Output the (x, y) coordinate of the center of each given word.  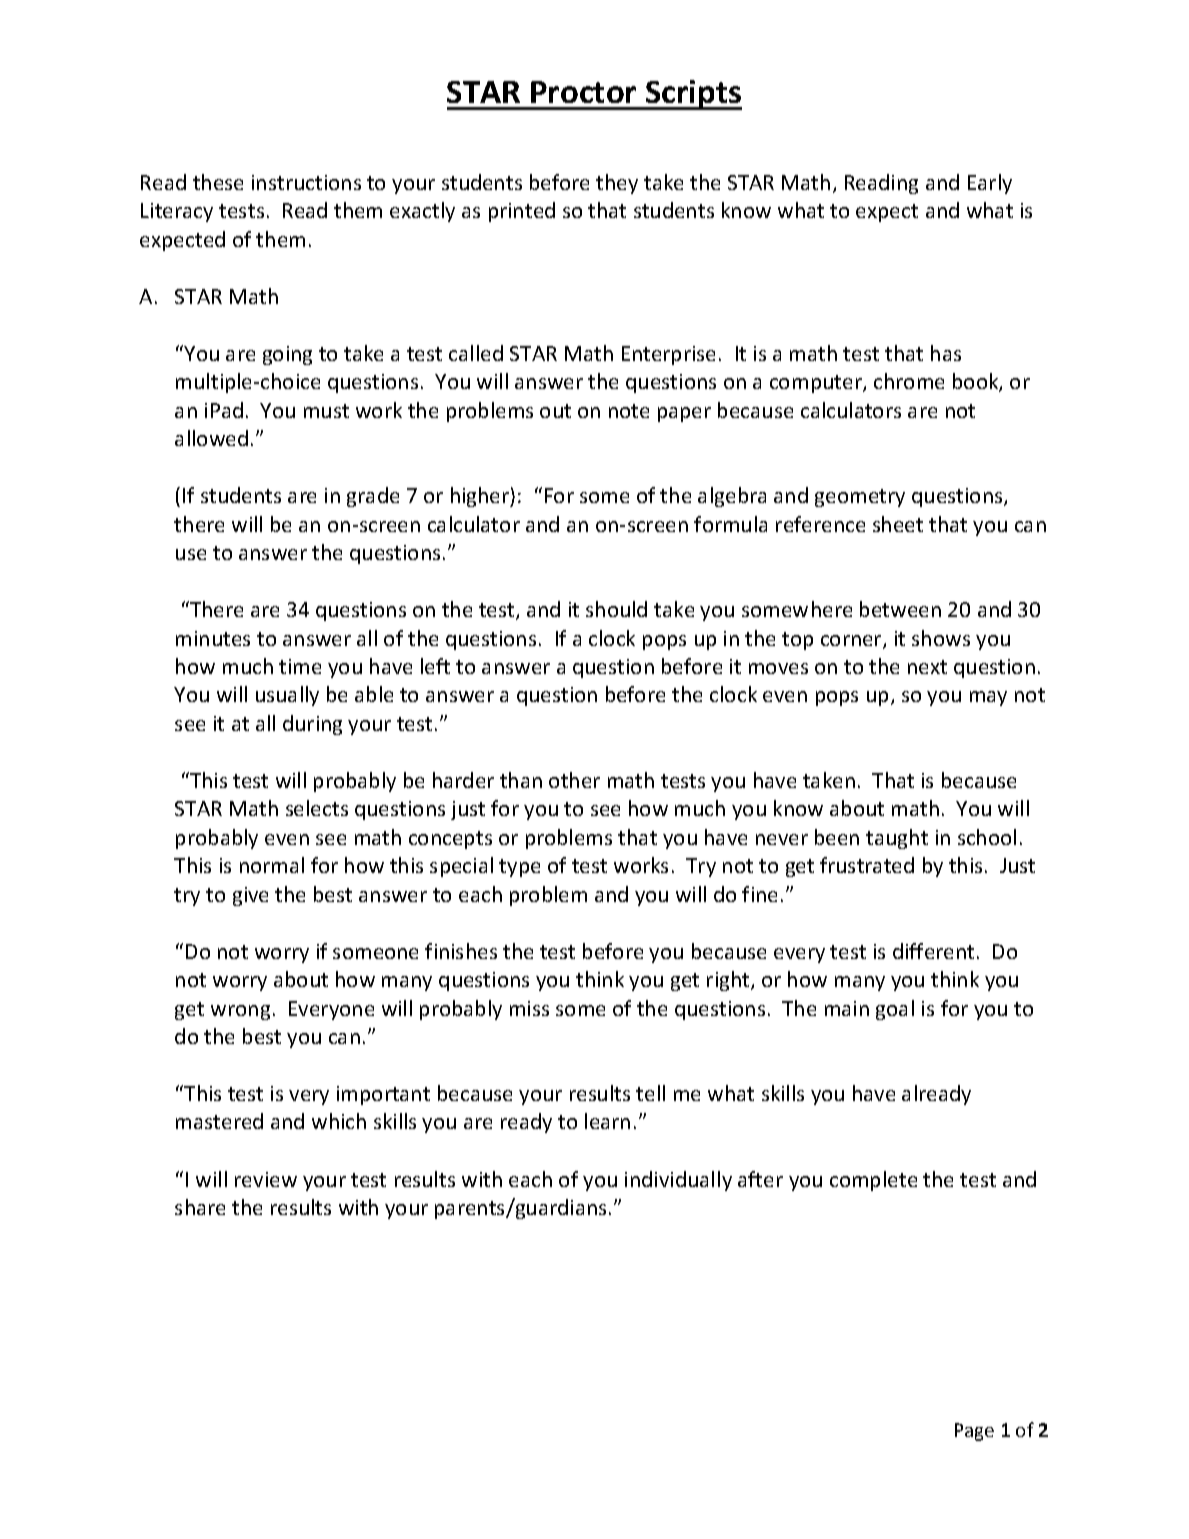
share (200, 1207)
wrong (240, 1012)
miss (529, 1008)
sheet (898, 524)
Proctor (583, 92)
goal (895, 1010)
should (616, 609)
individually (678, 1181)
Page (974, 1432)
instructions (306, 182)
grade (373, 497)
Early (990, 184)
